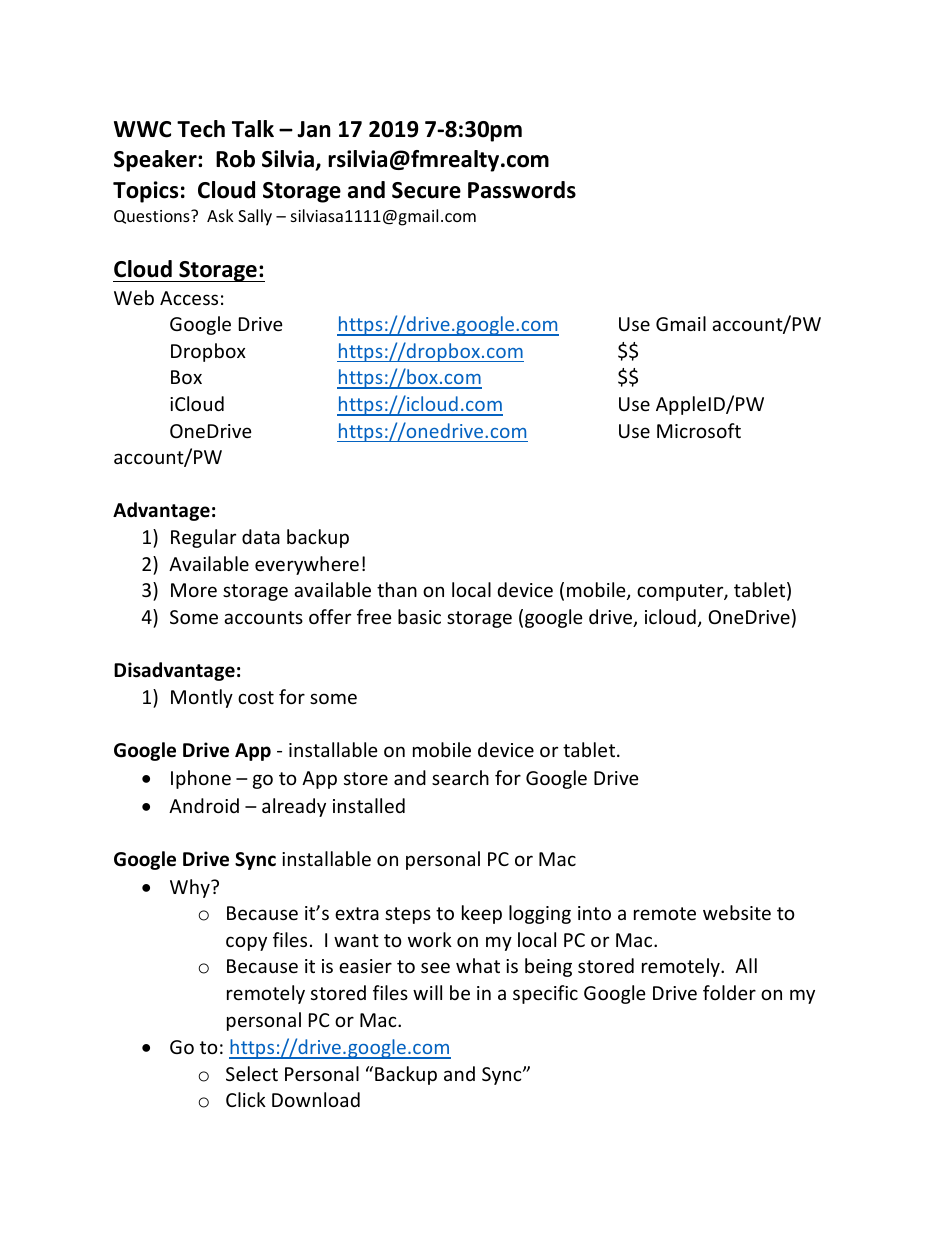 The image size is (952, 1233). Describe the element at coordinates (191, 888) in the image. I see `Why` at that location.
